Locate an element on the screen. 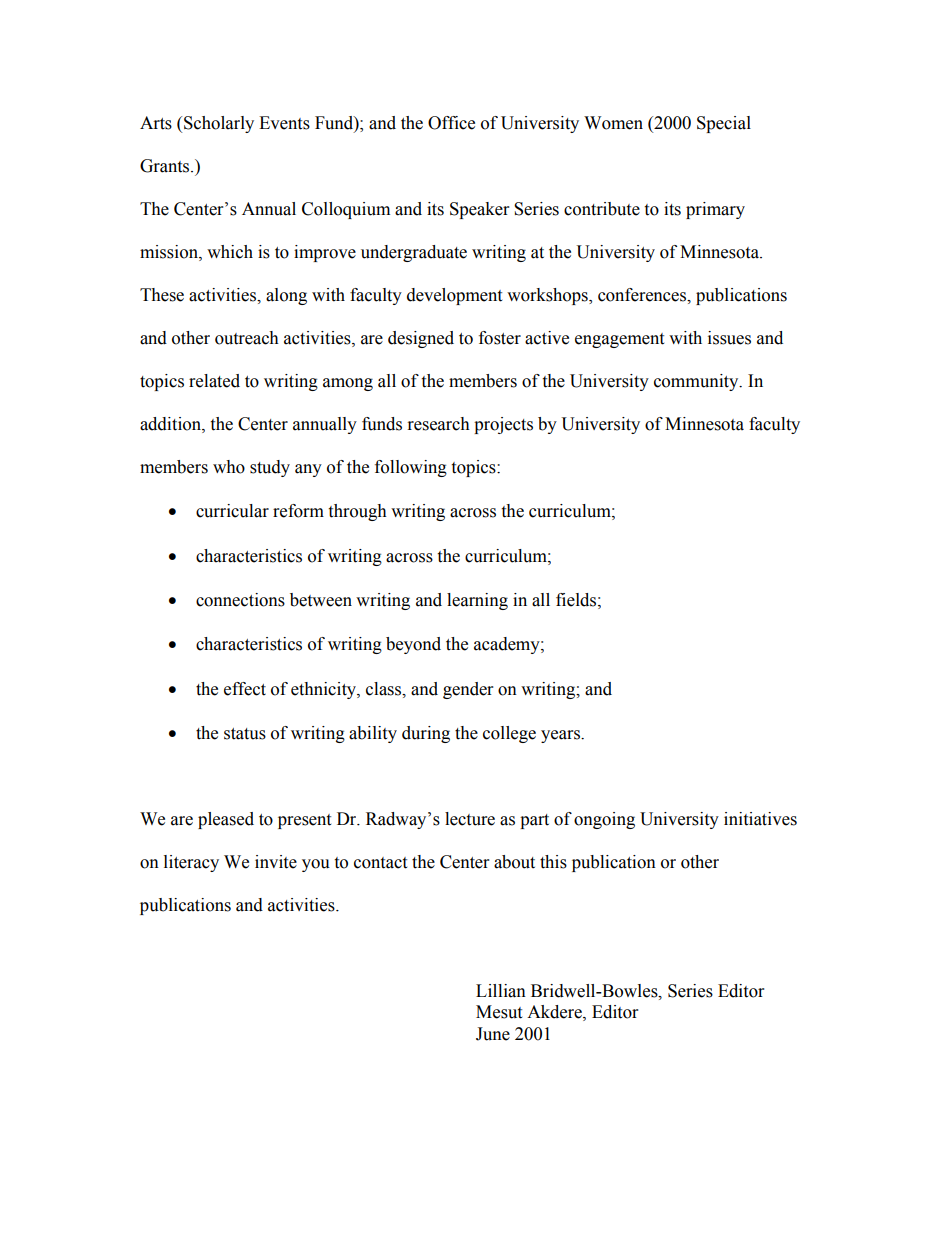  Lillian is located at coordinates (501, 991).
